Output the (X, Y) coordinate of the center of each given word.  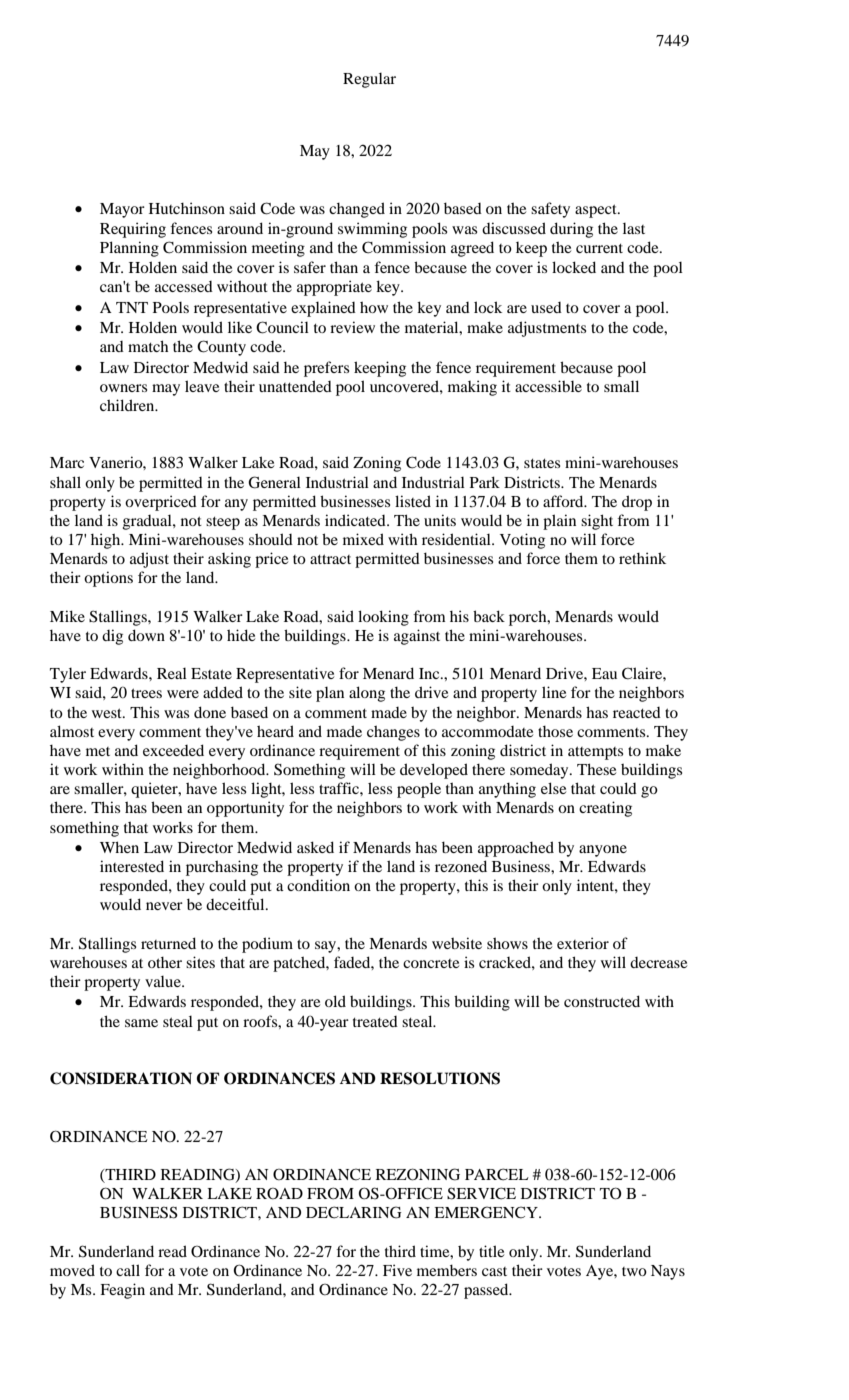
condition (318, 885)
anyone (603, 851)
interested (132, 866)
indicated (356, 520)
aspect (597, 211)
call (128, 1270)
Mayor (122, 210)
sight (597, 522)
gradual (148, 522)
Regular (369, 80)
